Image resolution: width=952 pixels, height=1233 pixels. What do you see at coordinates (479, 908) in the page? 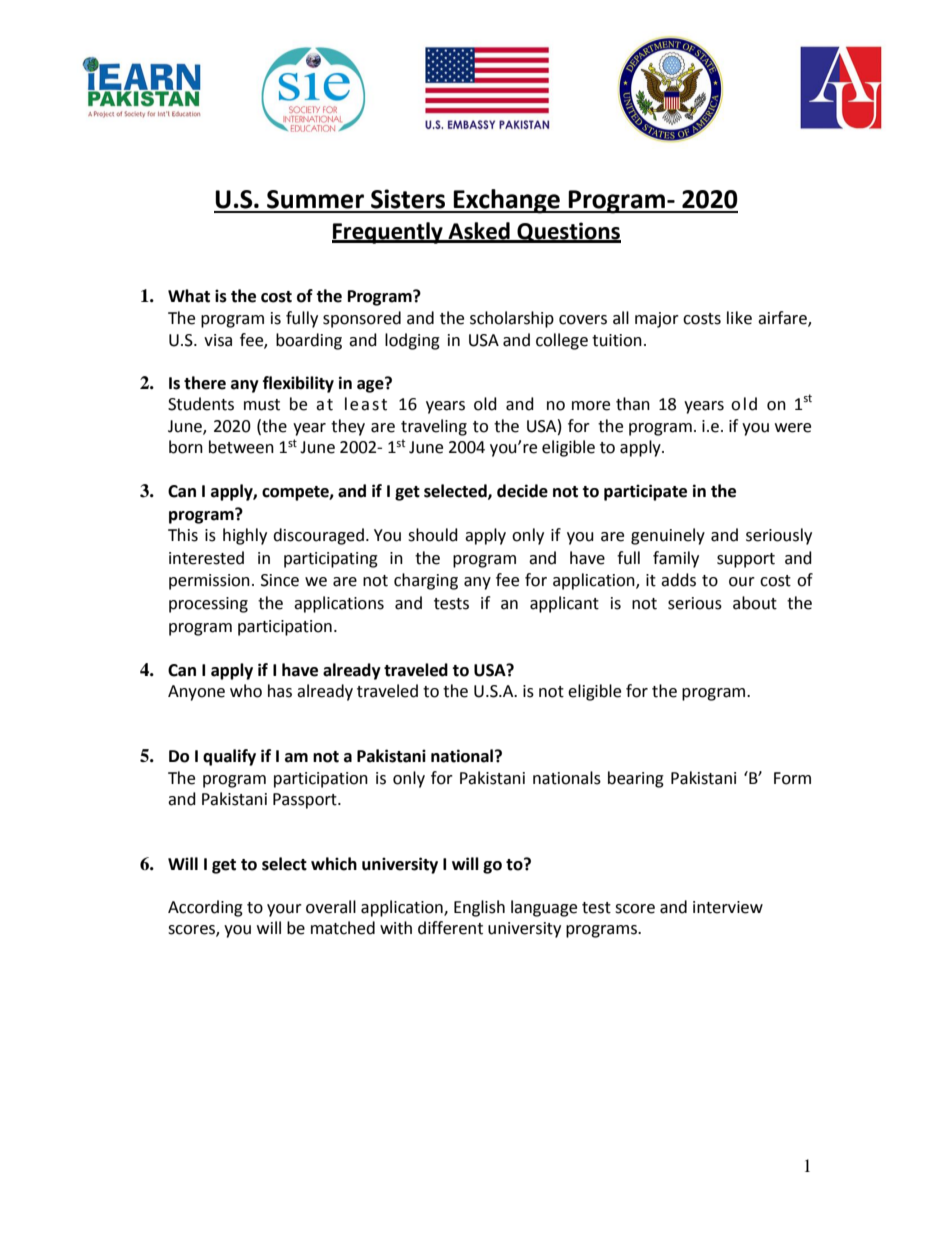
I see `English` at bounding box center [479, 908].
